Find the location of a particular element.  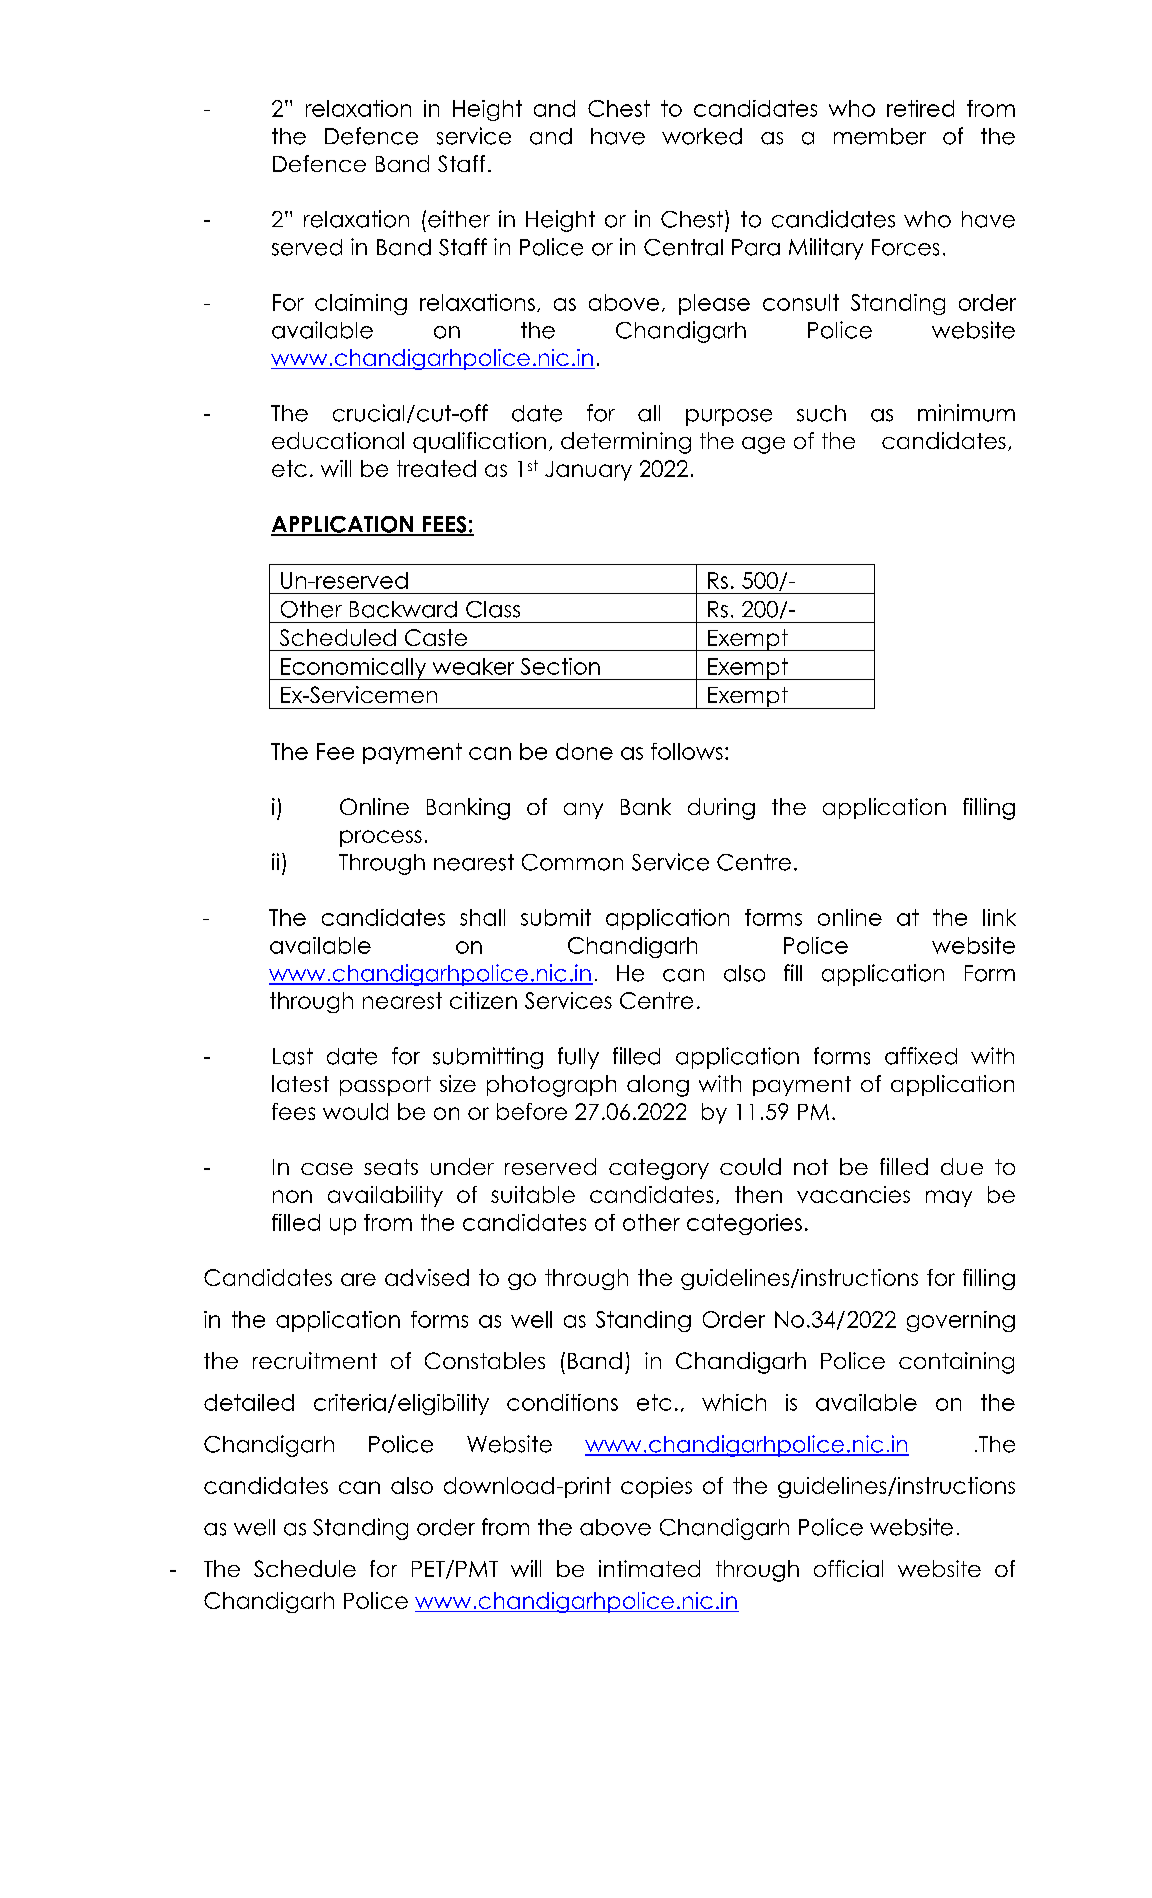

any is located at coordinates (583, 811).
